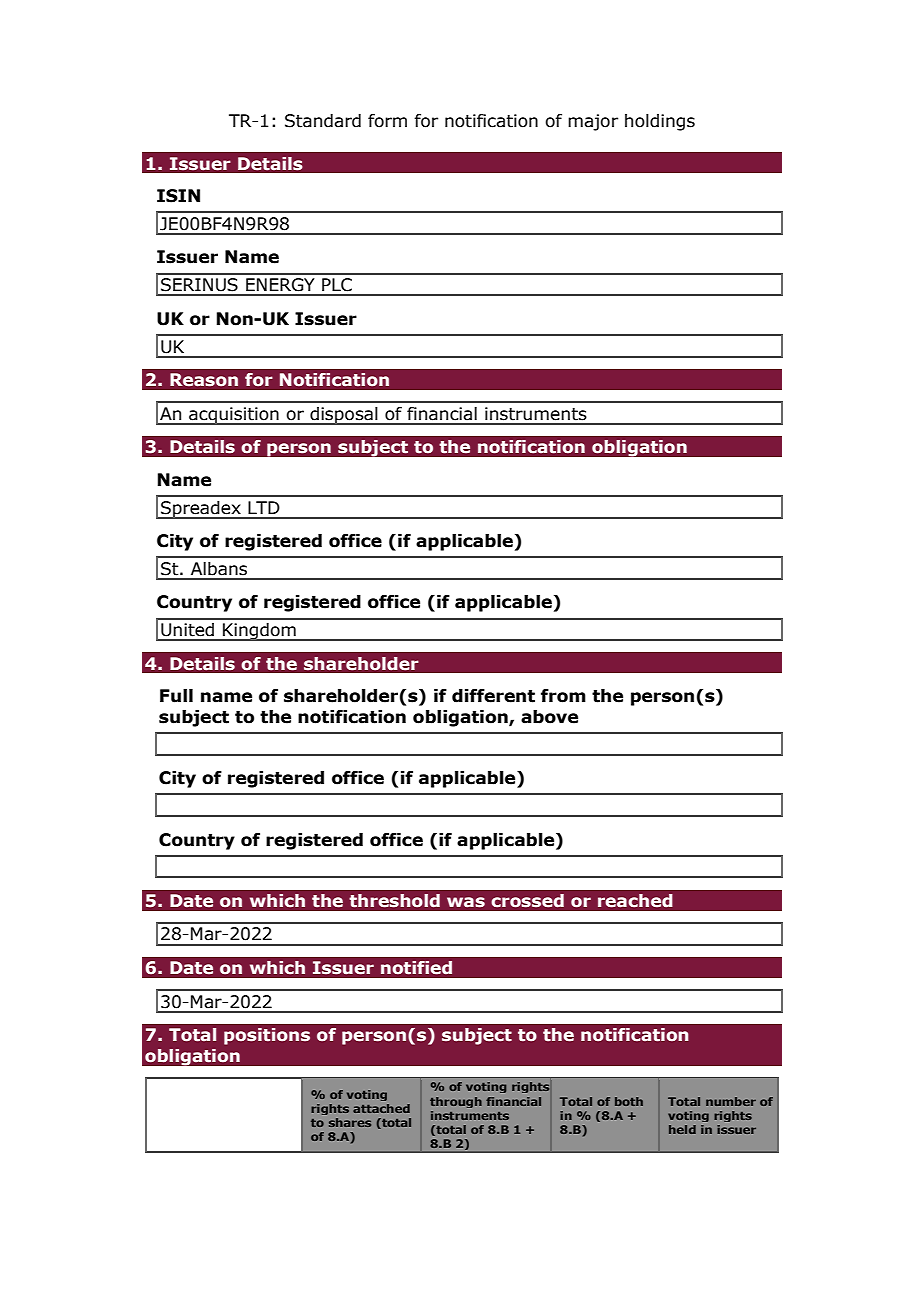 The width and height of the screenshot is (924, 1308). Describe the element at coordinates (387, 121) in the screenshot. I see `form` at that location.
